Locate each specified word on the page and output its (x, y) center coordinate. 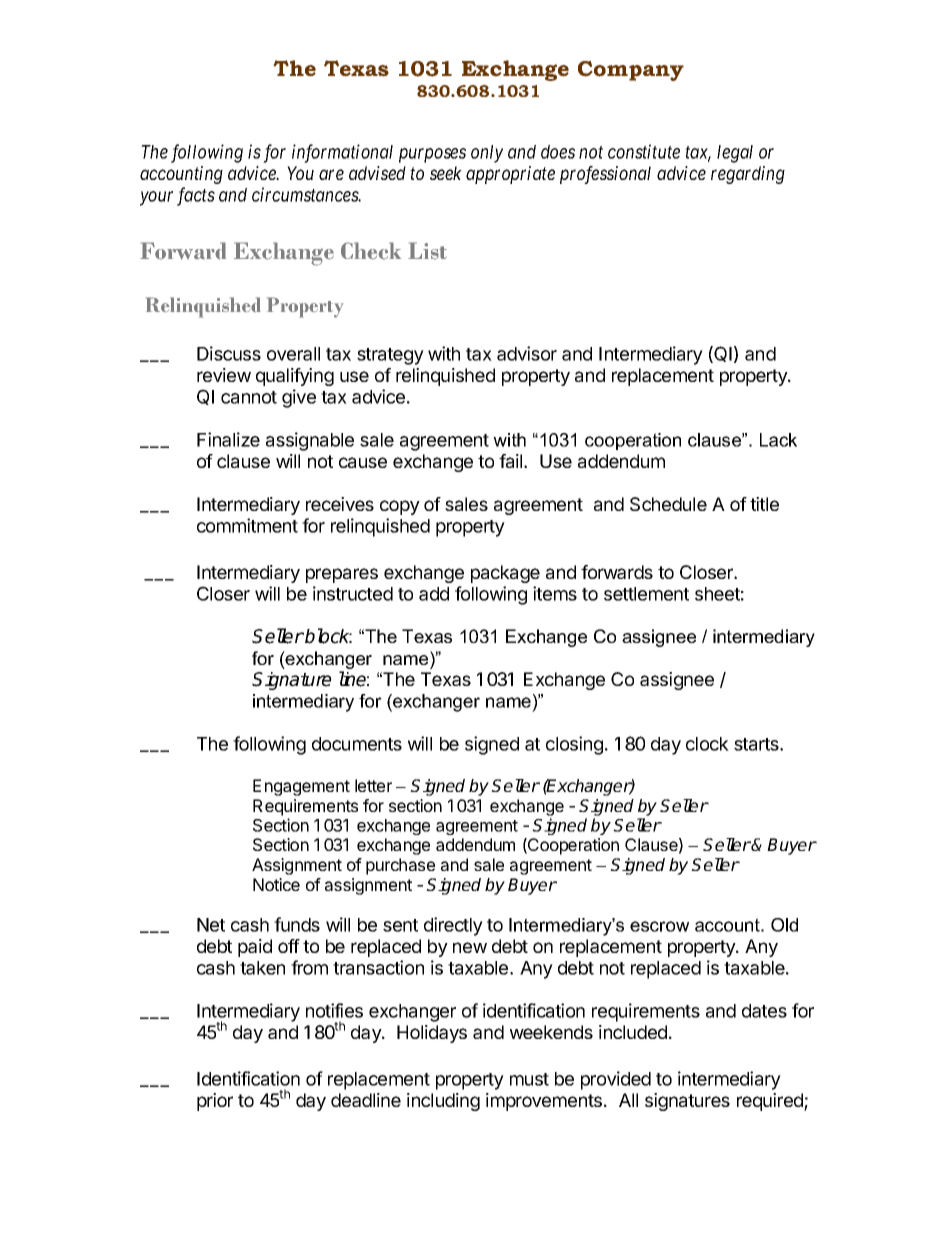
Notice (276, 884)
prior (215, 1102)
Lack (778, 440)
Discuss (229, 353)
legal (735, 154)
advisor (527, 353)
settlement (646, 594)
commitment (247, 525)
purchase (400, 866)
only (487, 154)
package (505, 574)
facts (196, 196)
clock (707, 744)
